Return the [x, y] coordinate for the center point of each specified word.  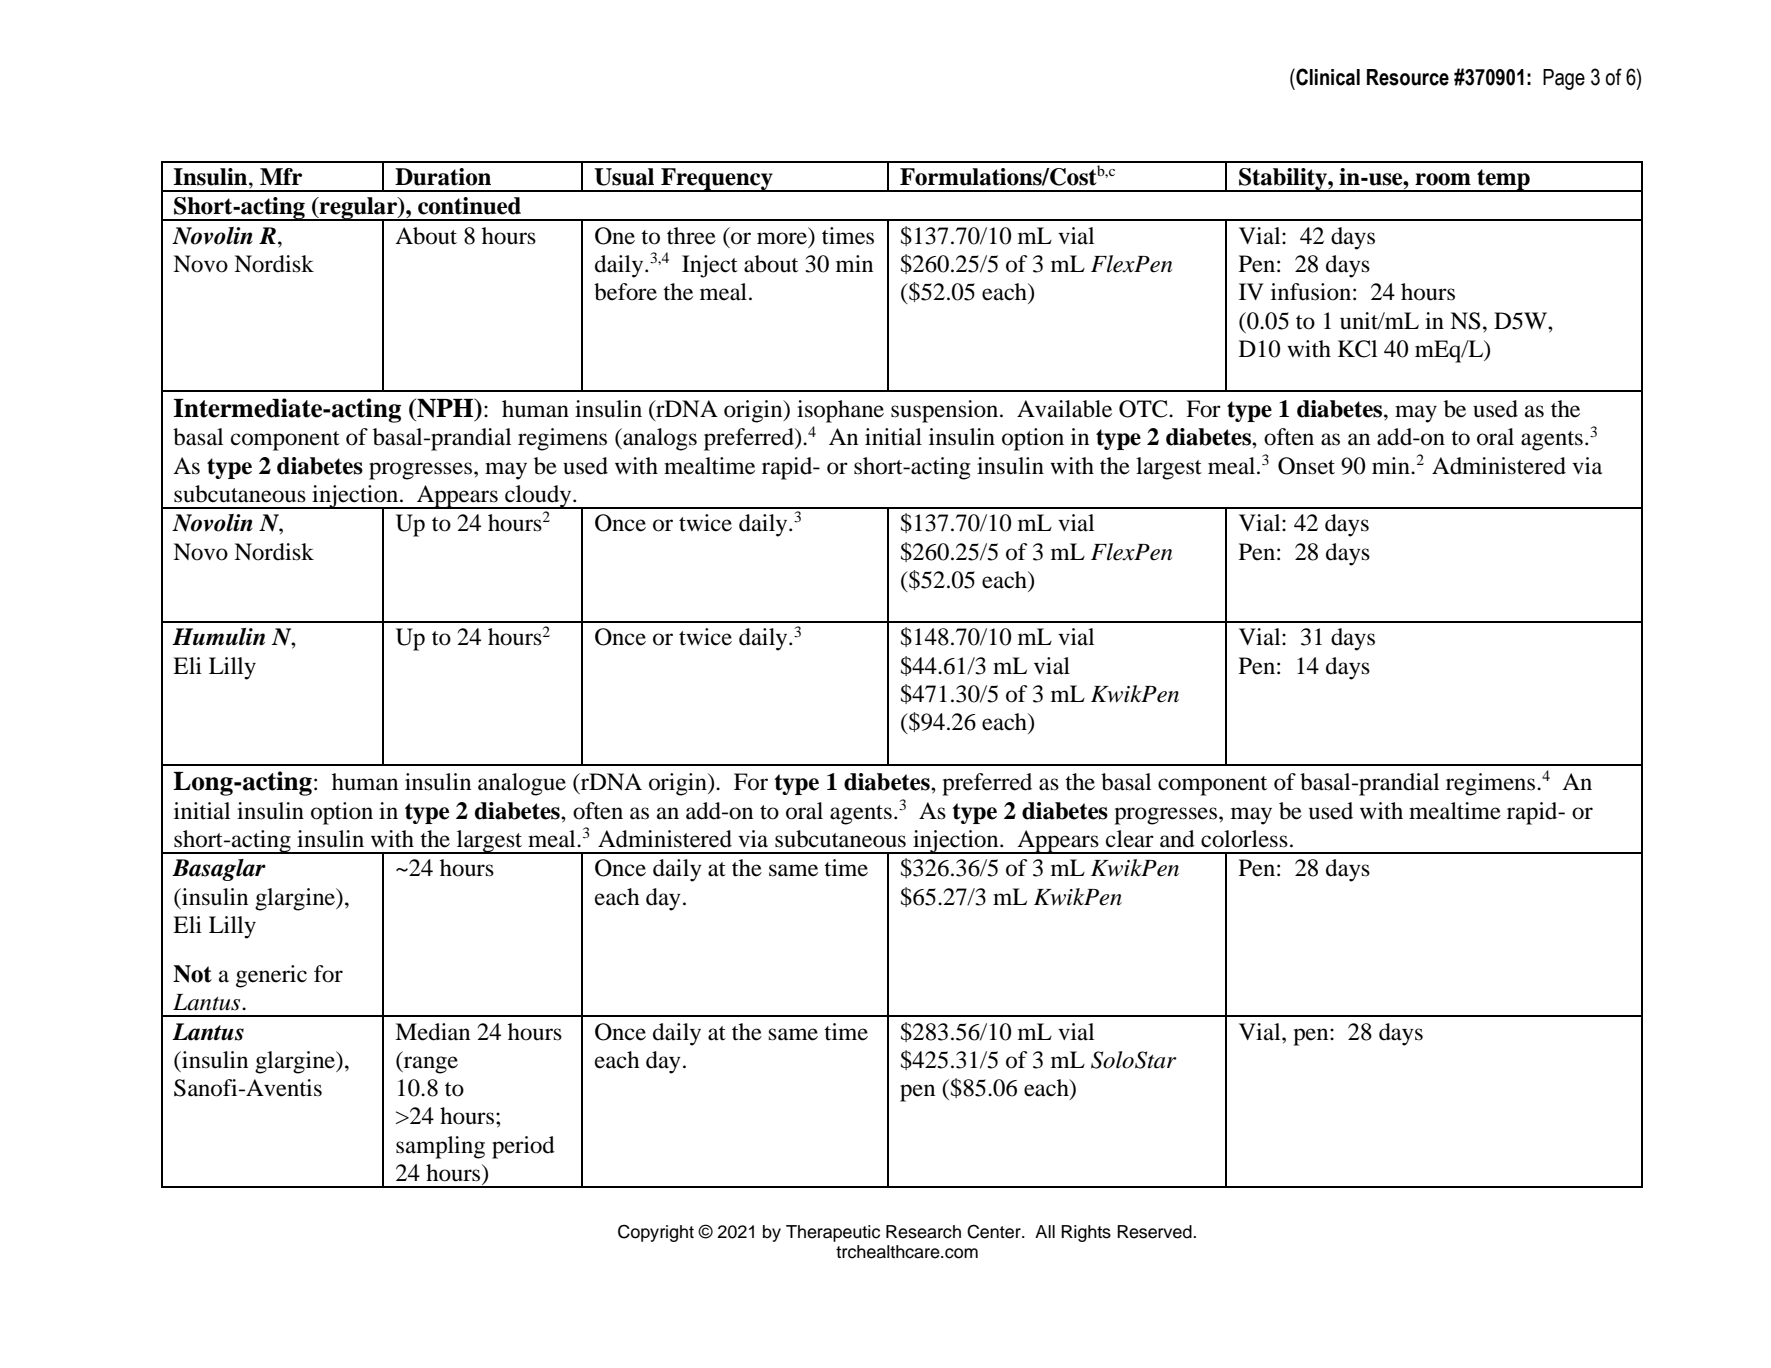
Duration [443, 177]
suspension [946, 411]
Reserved [1155, 1232]
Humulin [218, 636]
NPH [445, 409]
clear [1130, 839]
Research [923, 1232]
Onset [1306, 466]
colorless [1244, 839]
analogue [522, 784]
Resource [1408, 77]
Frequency [717, 180]
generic [271, 976]
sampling [440, 1147]
